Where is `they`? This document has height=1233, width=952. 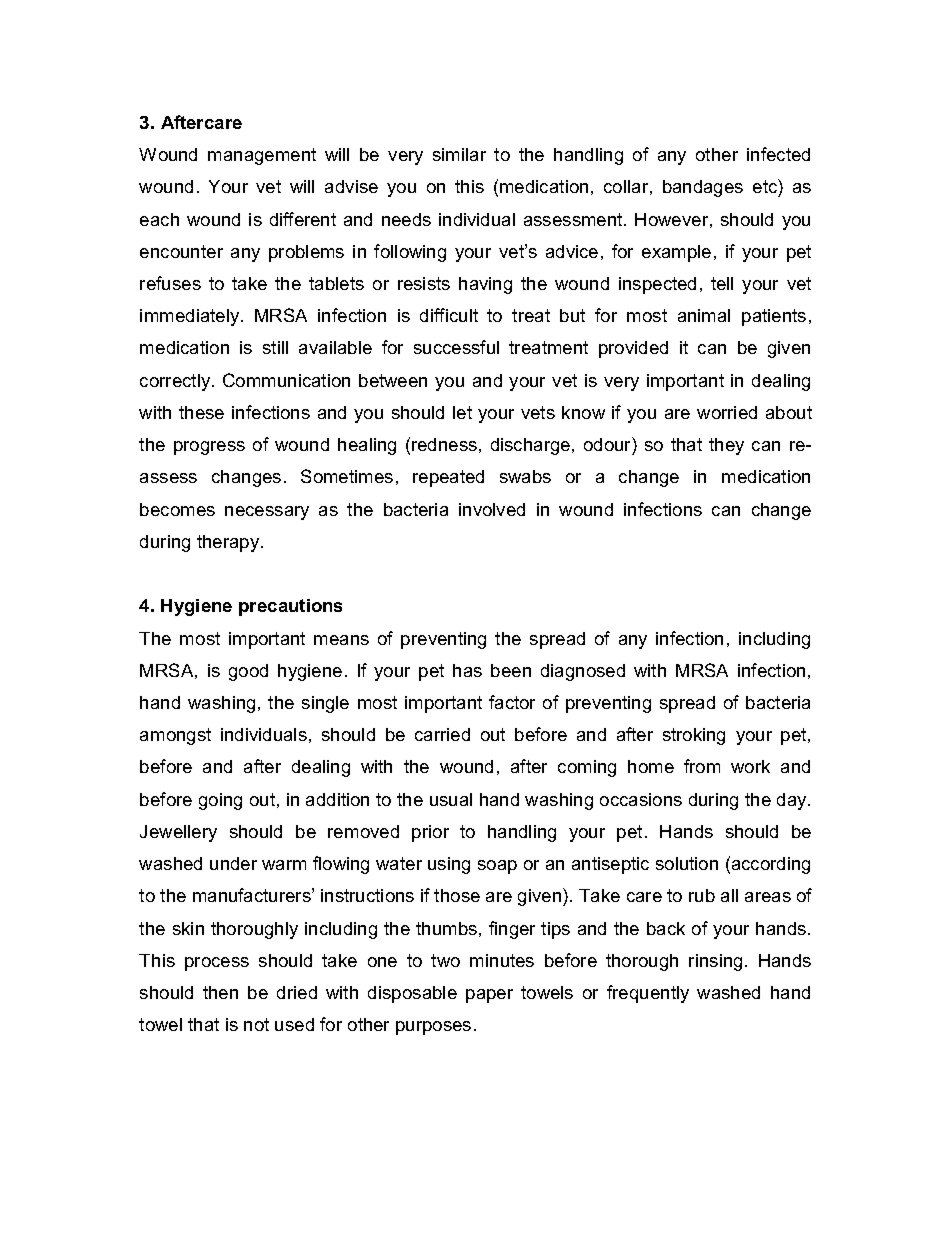
they is located at coordinates (726, 446).
